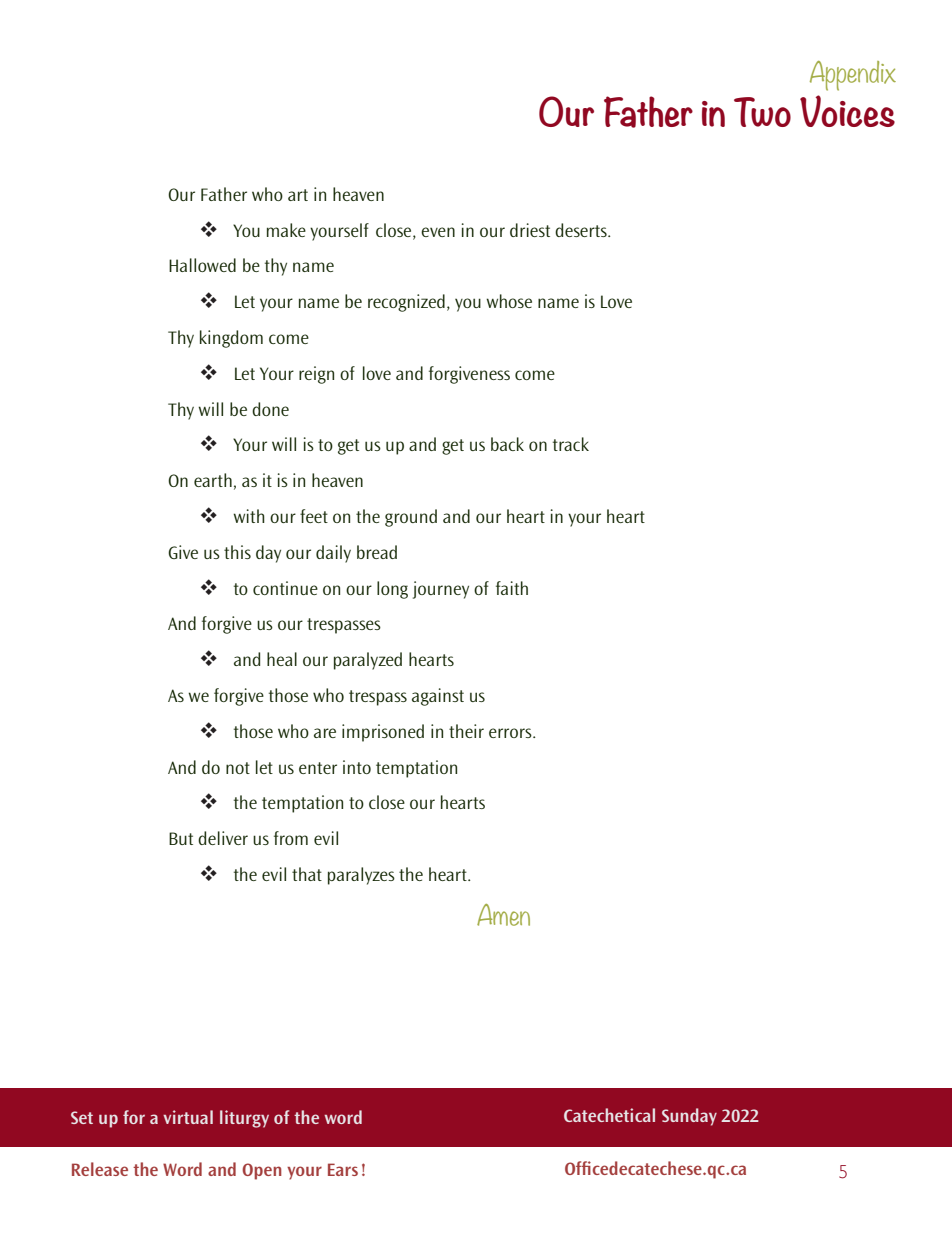 The image size is (952, 1233). Describe the element at coordinates (762, 112) in the screenshot. I see `Two` at that location.
